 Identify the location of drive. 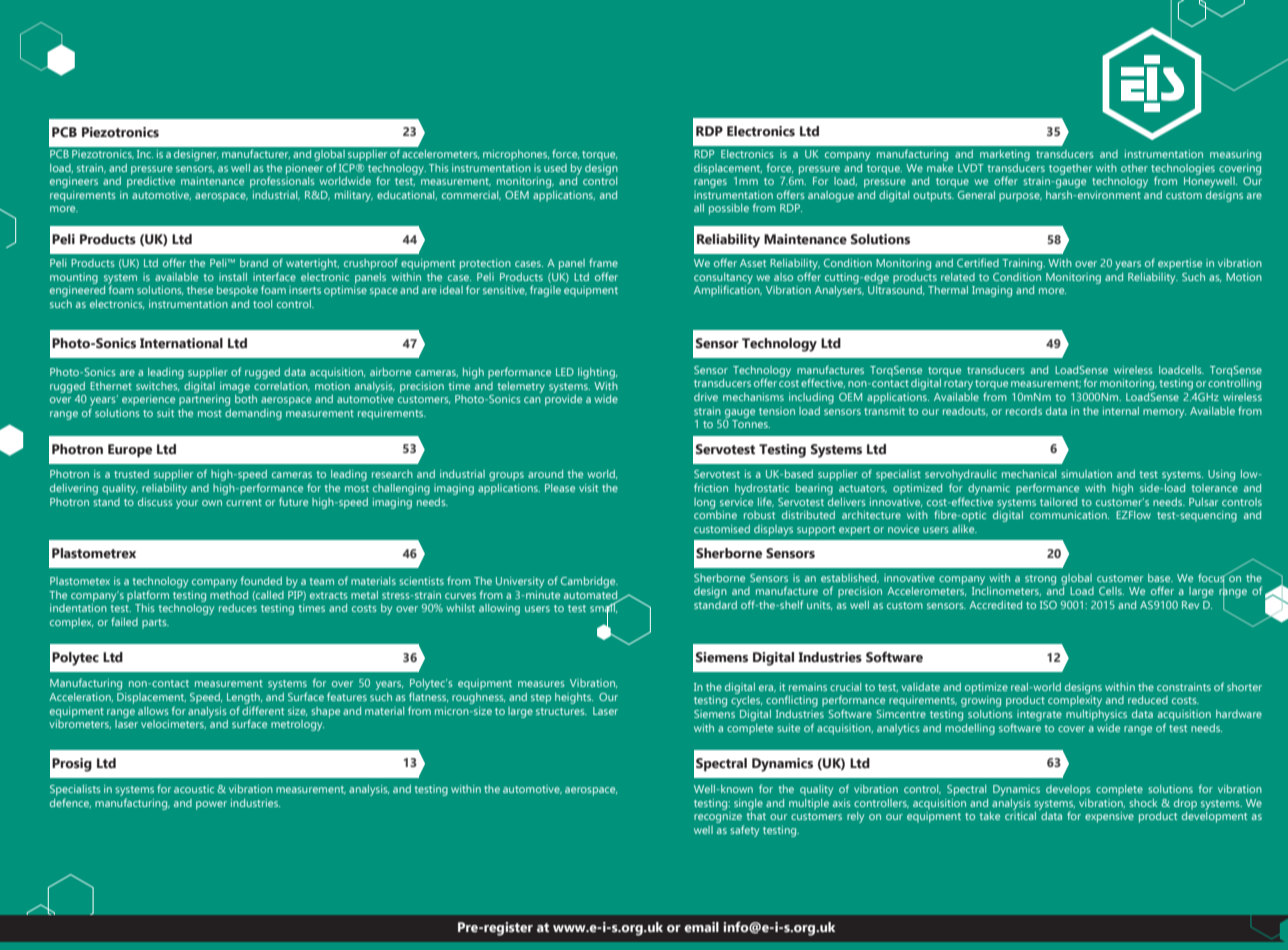
(706, 397).
